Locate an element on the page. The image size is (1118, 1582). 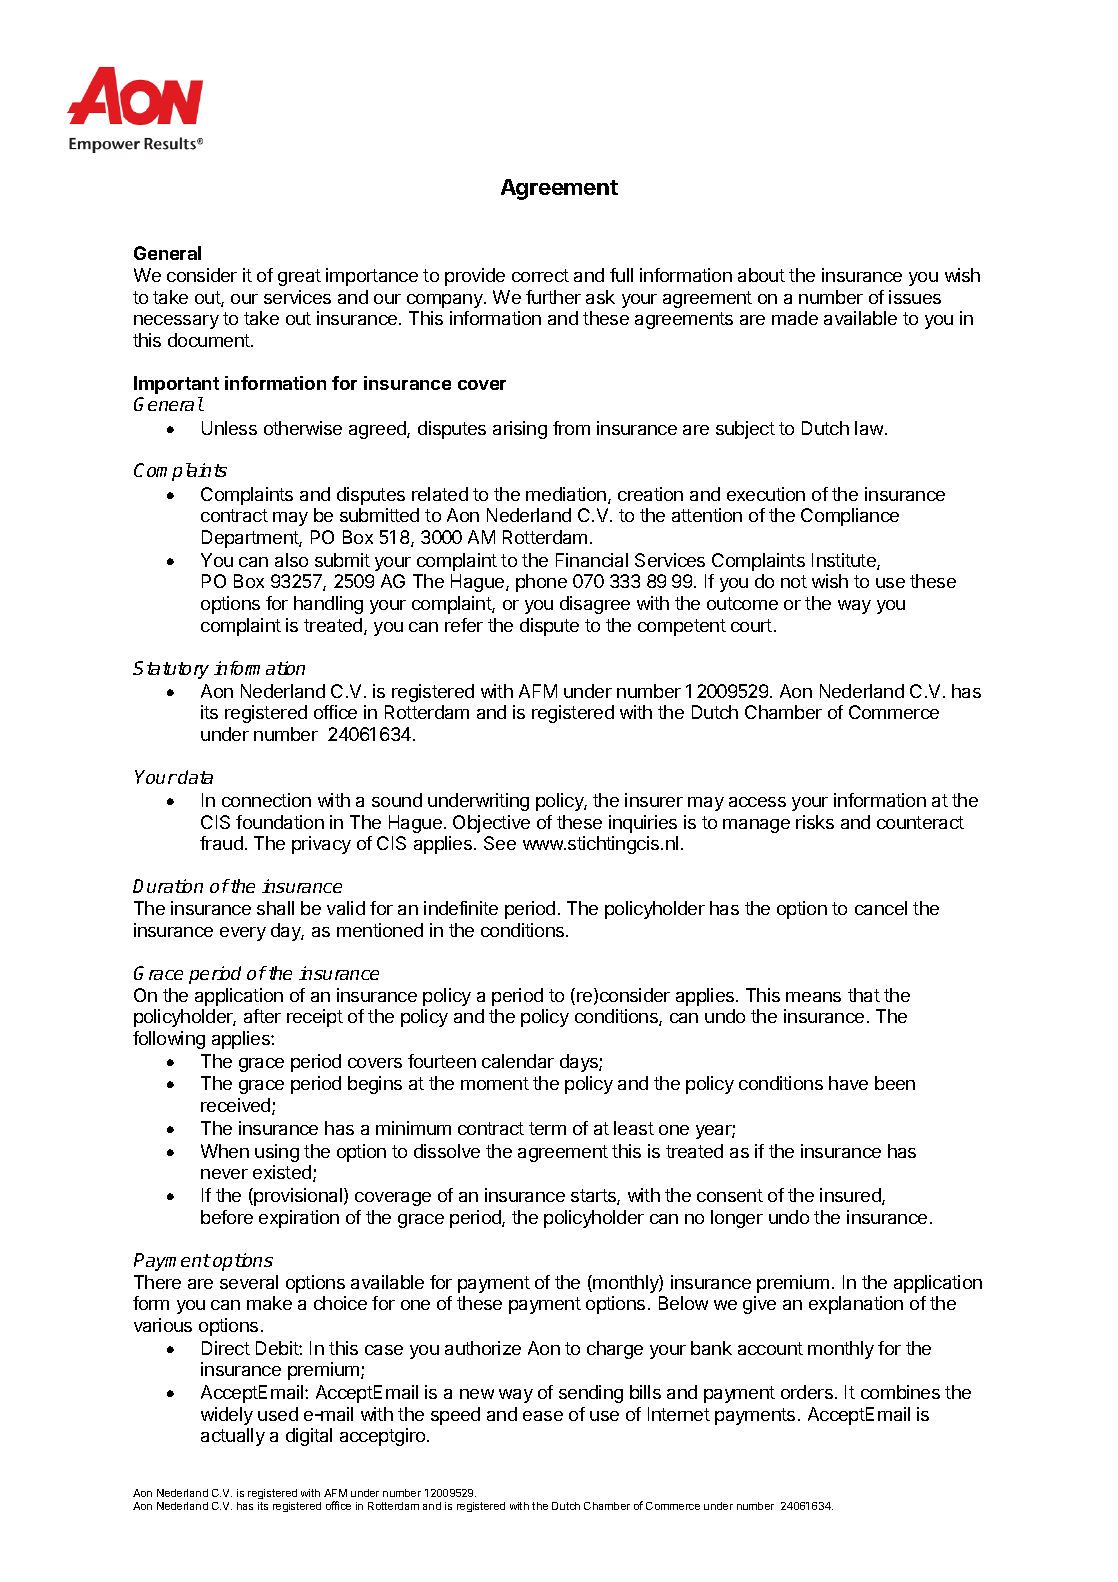
Statutory is located at coordinates (171, 670).
